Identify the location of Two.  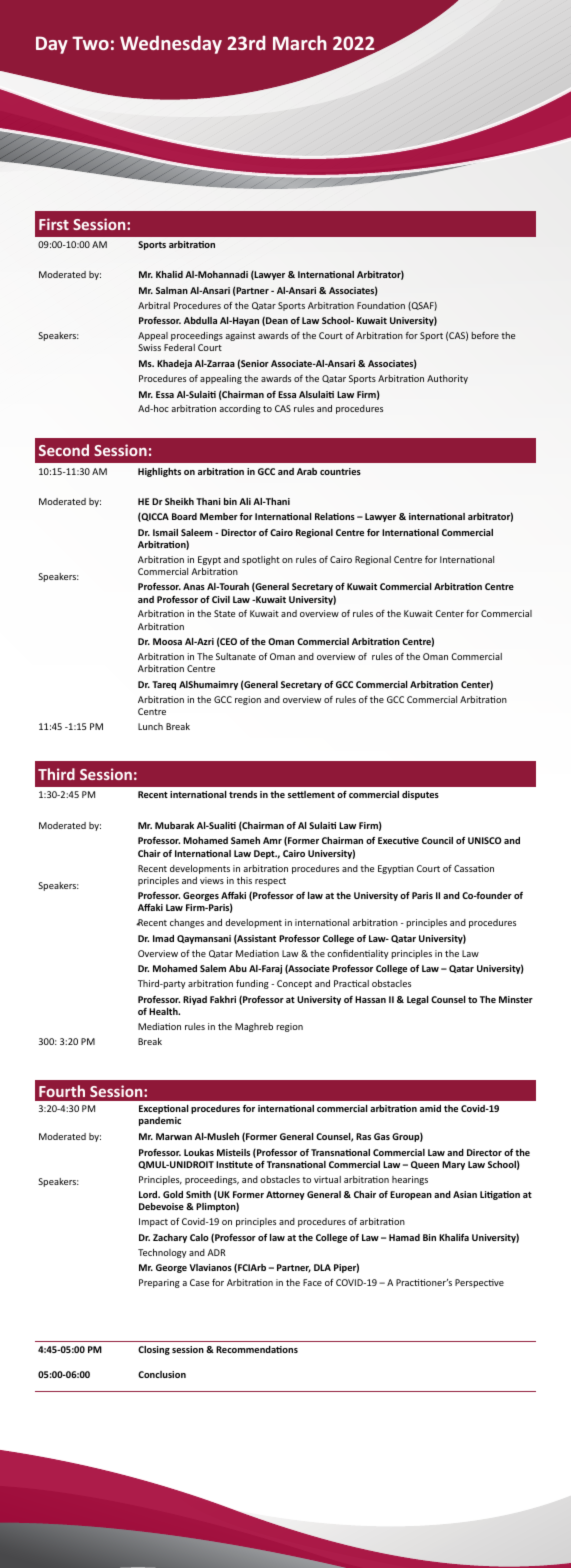
(90, 43).
